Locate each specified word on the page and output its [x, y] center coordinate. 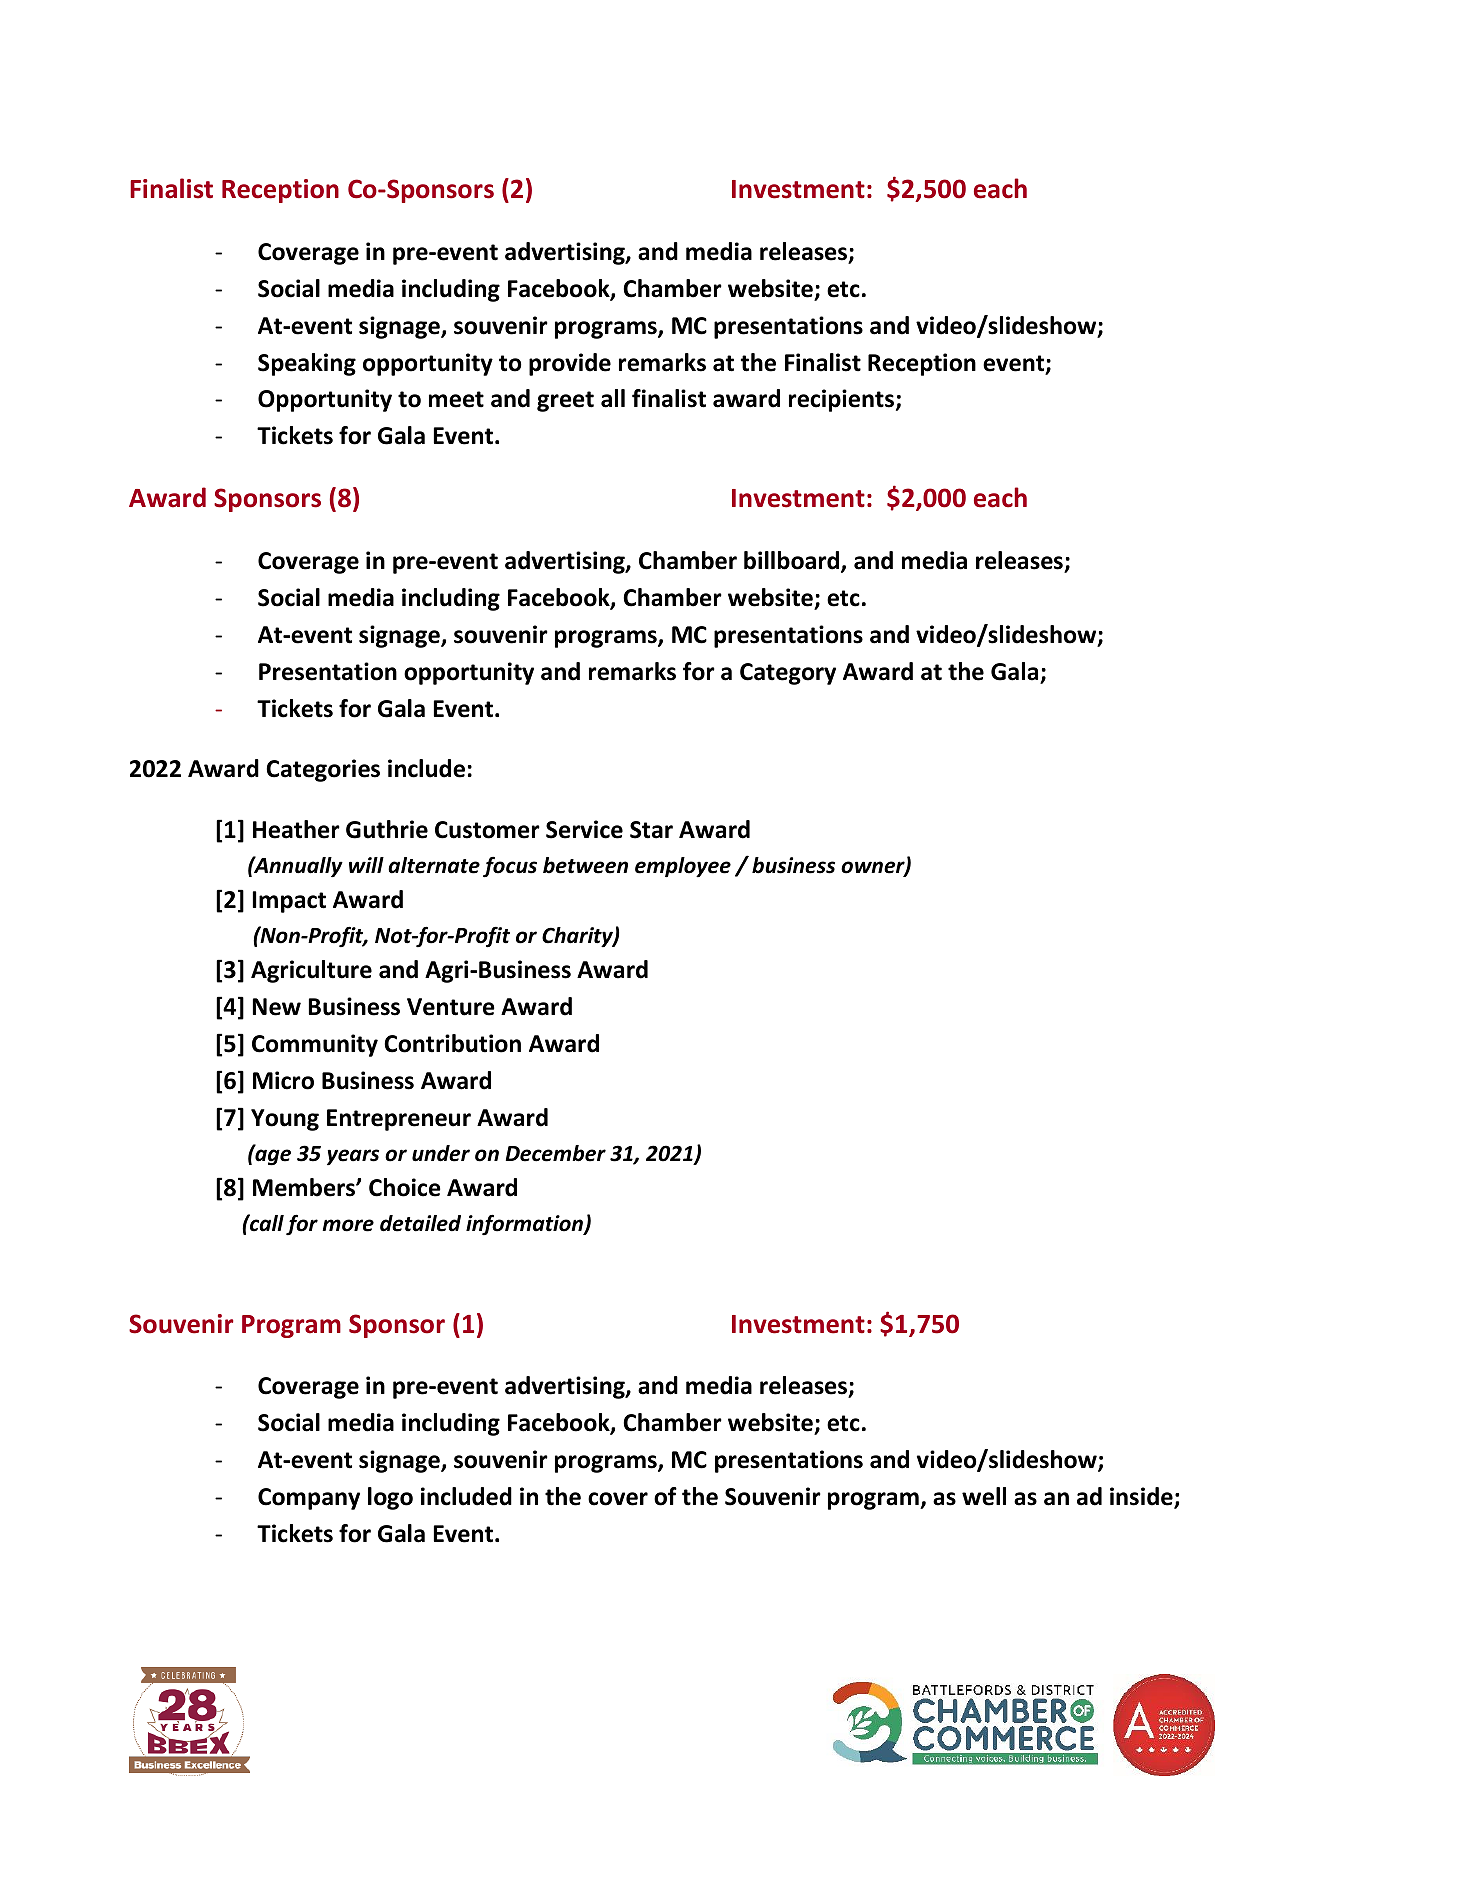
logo [390, 1498]
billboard [793, 561]
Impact [289, 902]
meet [456, 399]
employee [683, 867]
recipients [841, 400]
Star [651, 830]
